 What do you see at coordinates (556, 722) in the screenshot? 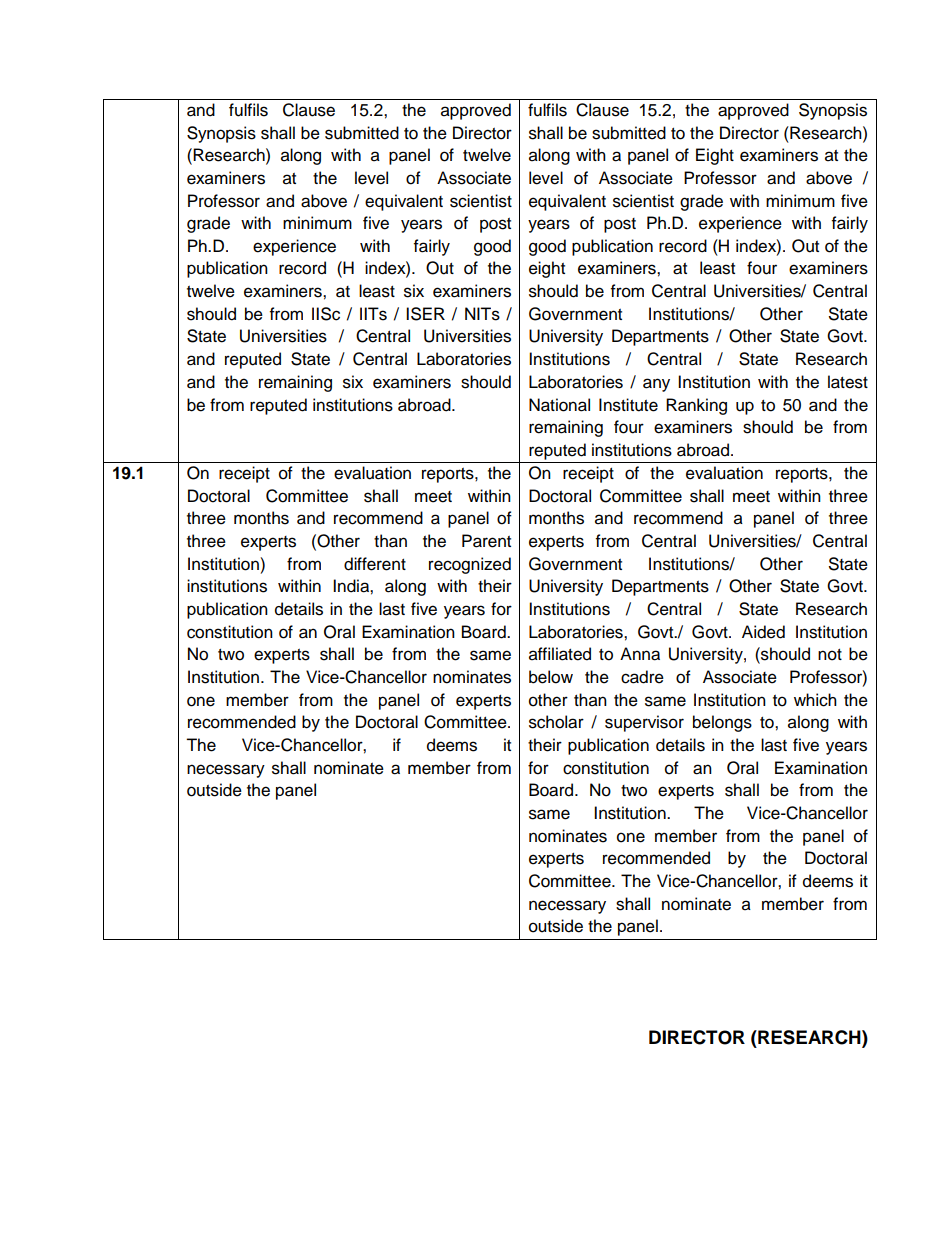
I see `scholar` at bounding box center [556, 722].
